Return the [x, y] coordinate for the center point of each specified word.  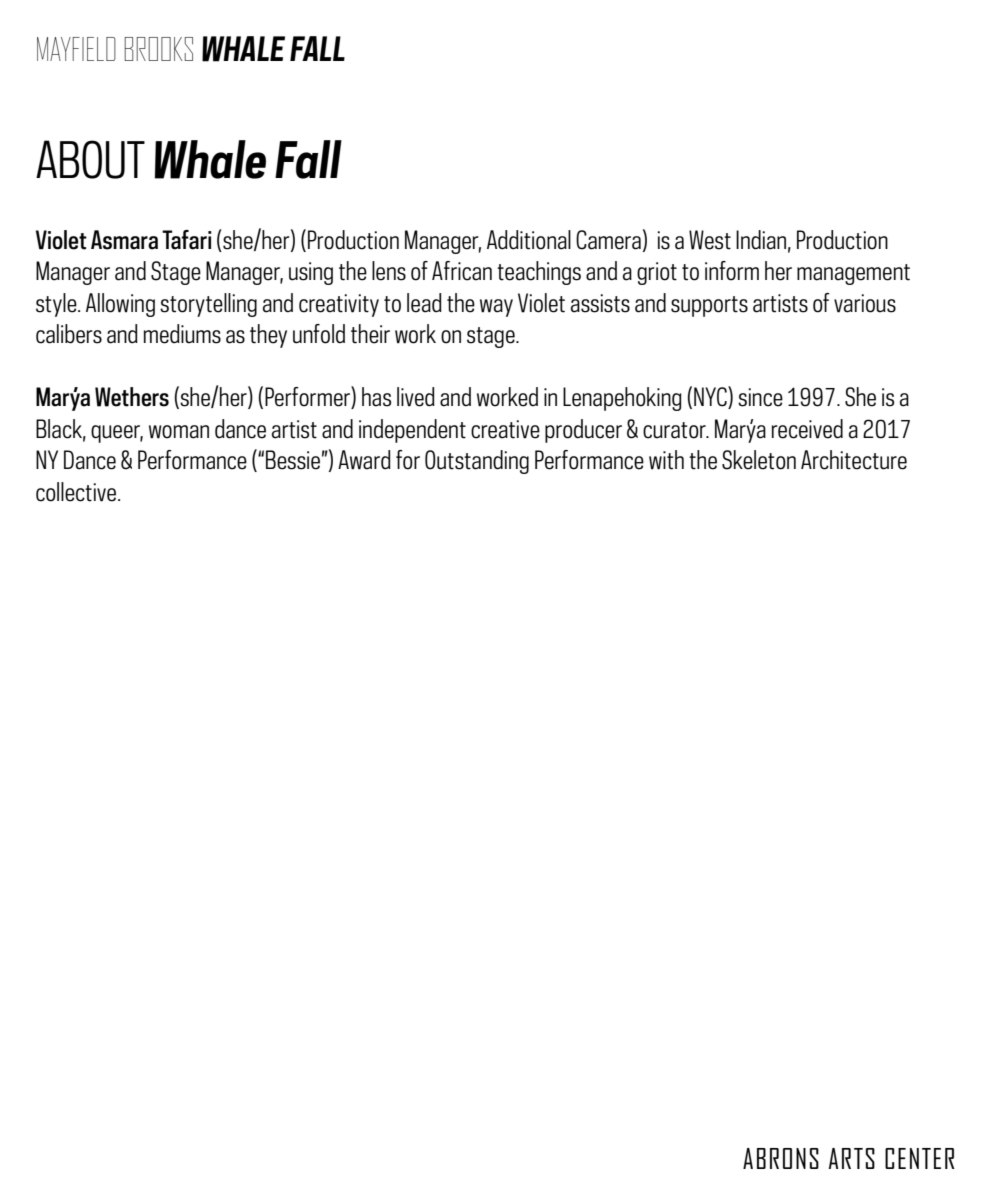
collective [77, 492]
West [710, 240]
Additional [529, 240]
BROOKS [158, 49]
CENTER [920, 1158]
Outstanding [477, 462]
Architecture [854, 460]
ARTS [852, 1158]
